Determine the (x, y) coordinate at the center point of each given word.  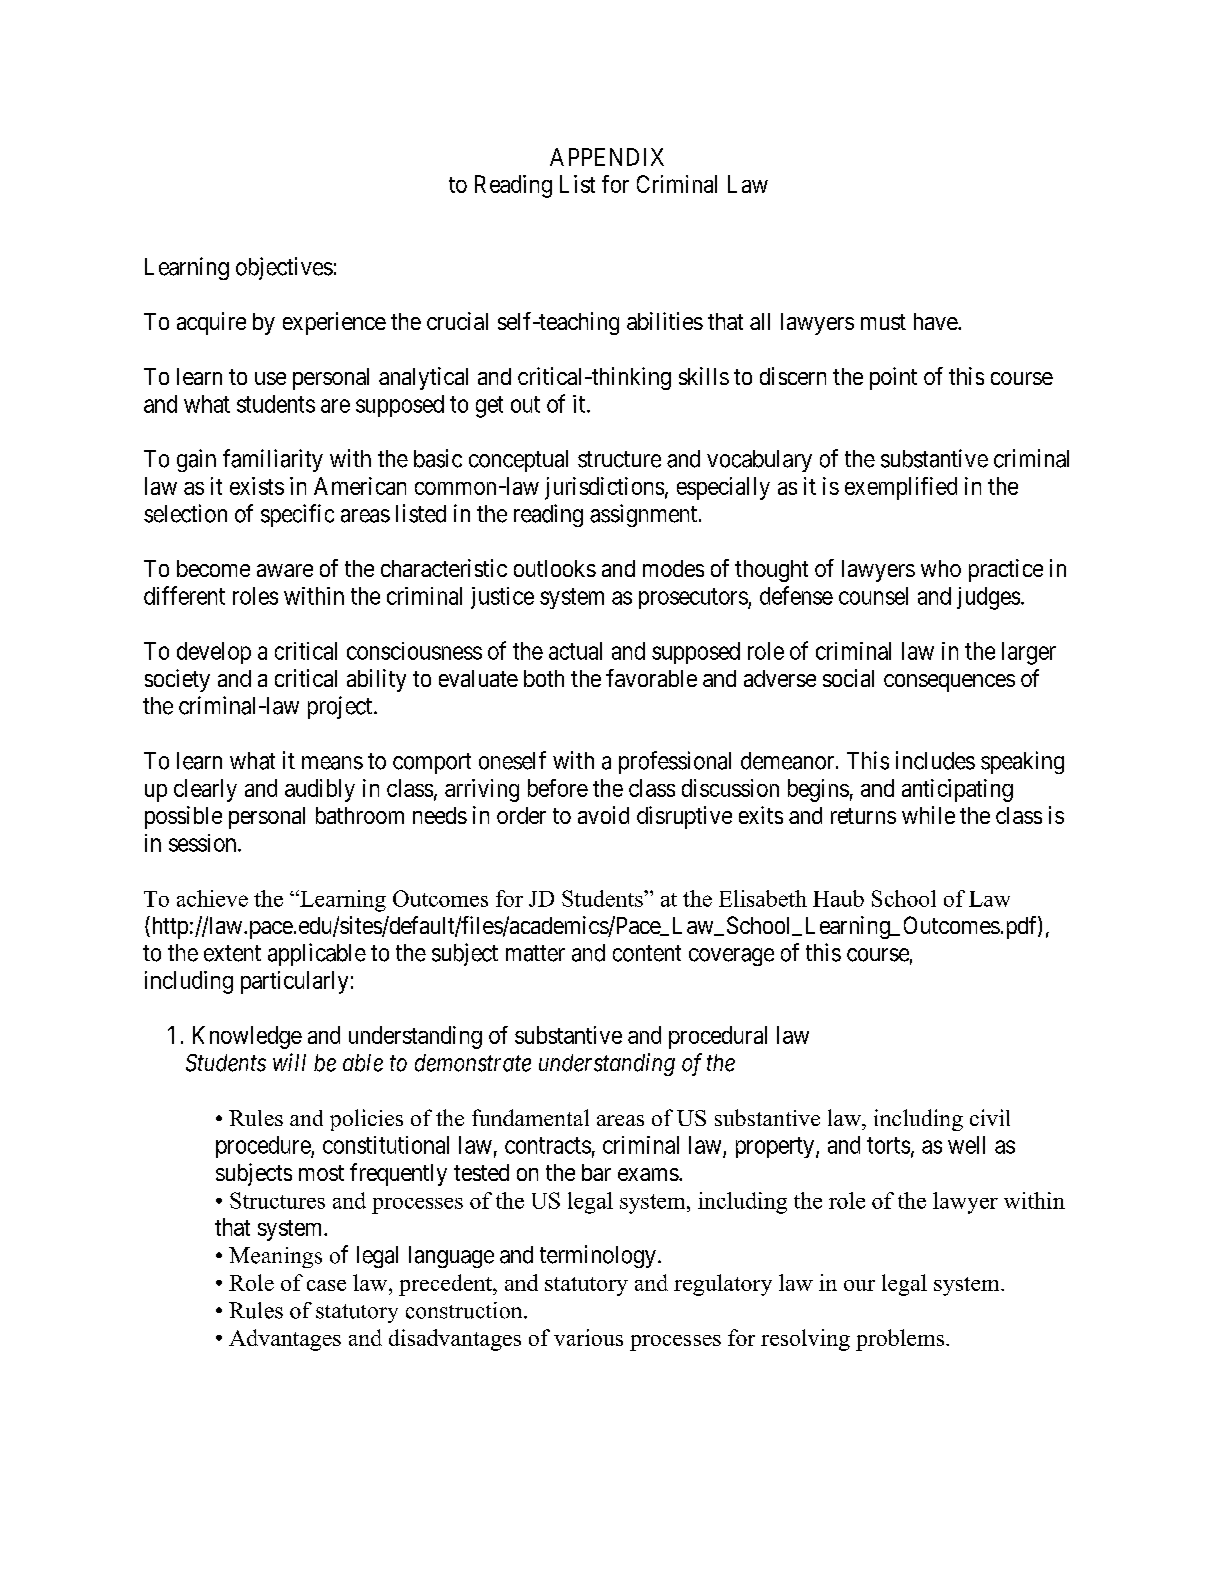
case (326, 1285)
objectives (284, 268)
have (936, 321)
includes (935, 760)
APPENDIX (607, 157)
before (558, 788)
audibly (320, 790)
